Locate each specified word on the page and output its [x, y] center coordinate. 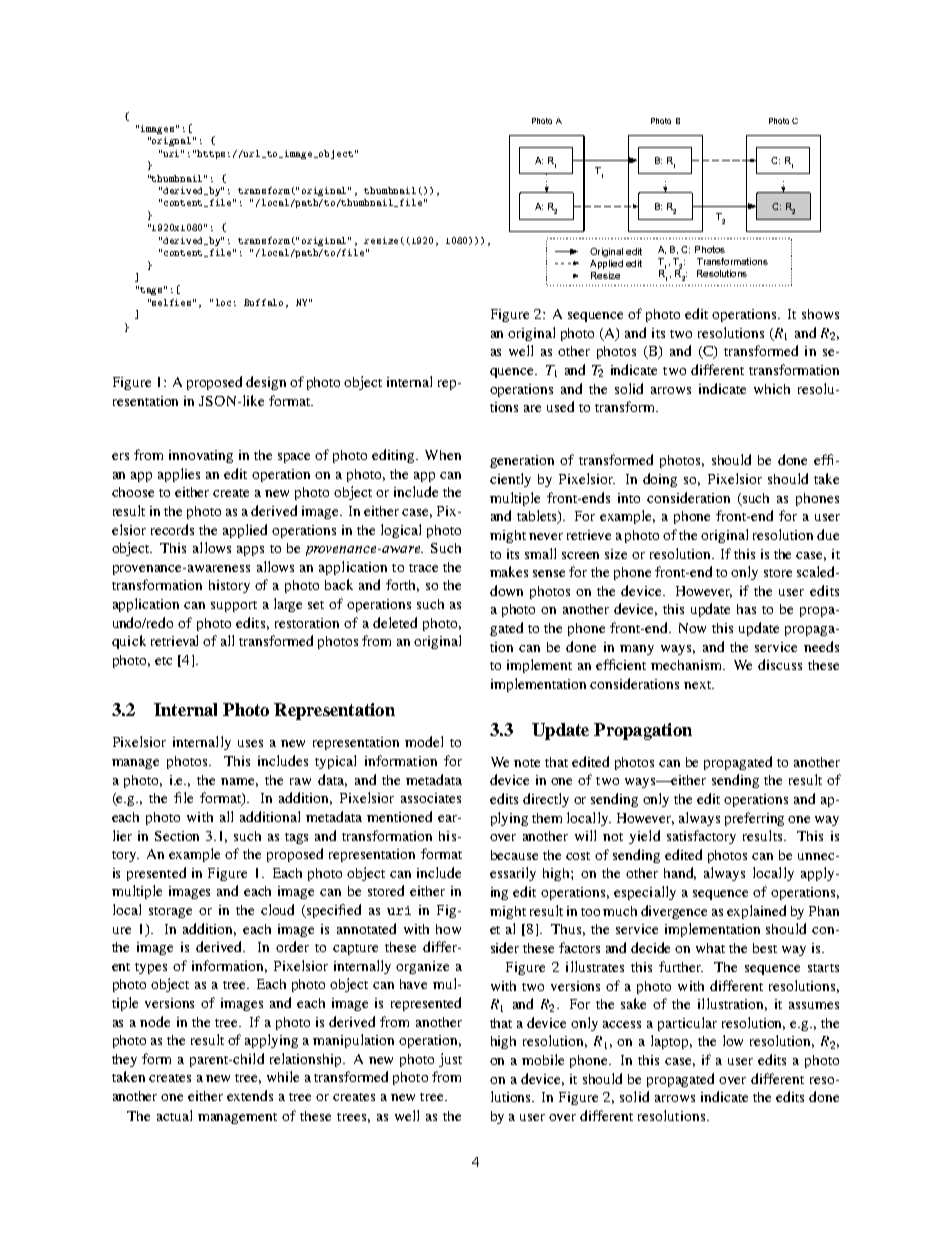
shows [820, 314]
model [424, 741]
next [699, 685]
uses [250, 743]
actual [174, 1115]
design [266, 383]
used [560, 406]
